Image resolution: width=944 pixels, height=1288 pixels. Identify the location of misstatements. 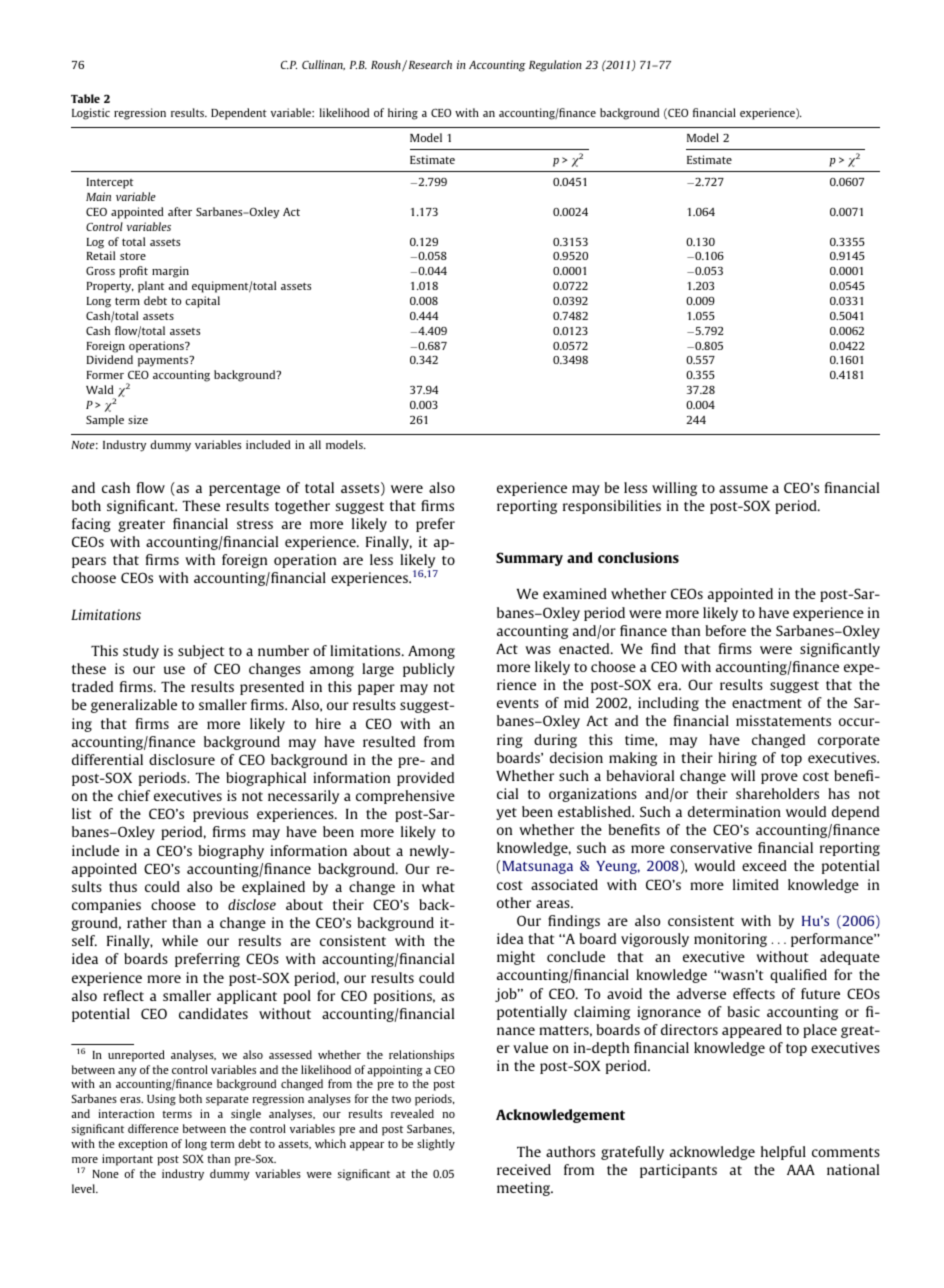
(783, 720).
